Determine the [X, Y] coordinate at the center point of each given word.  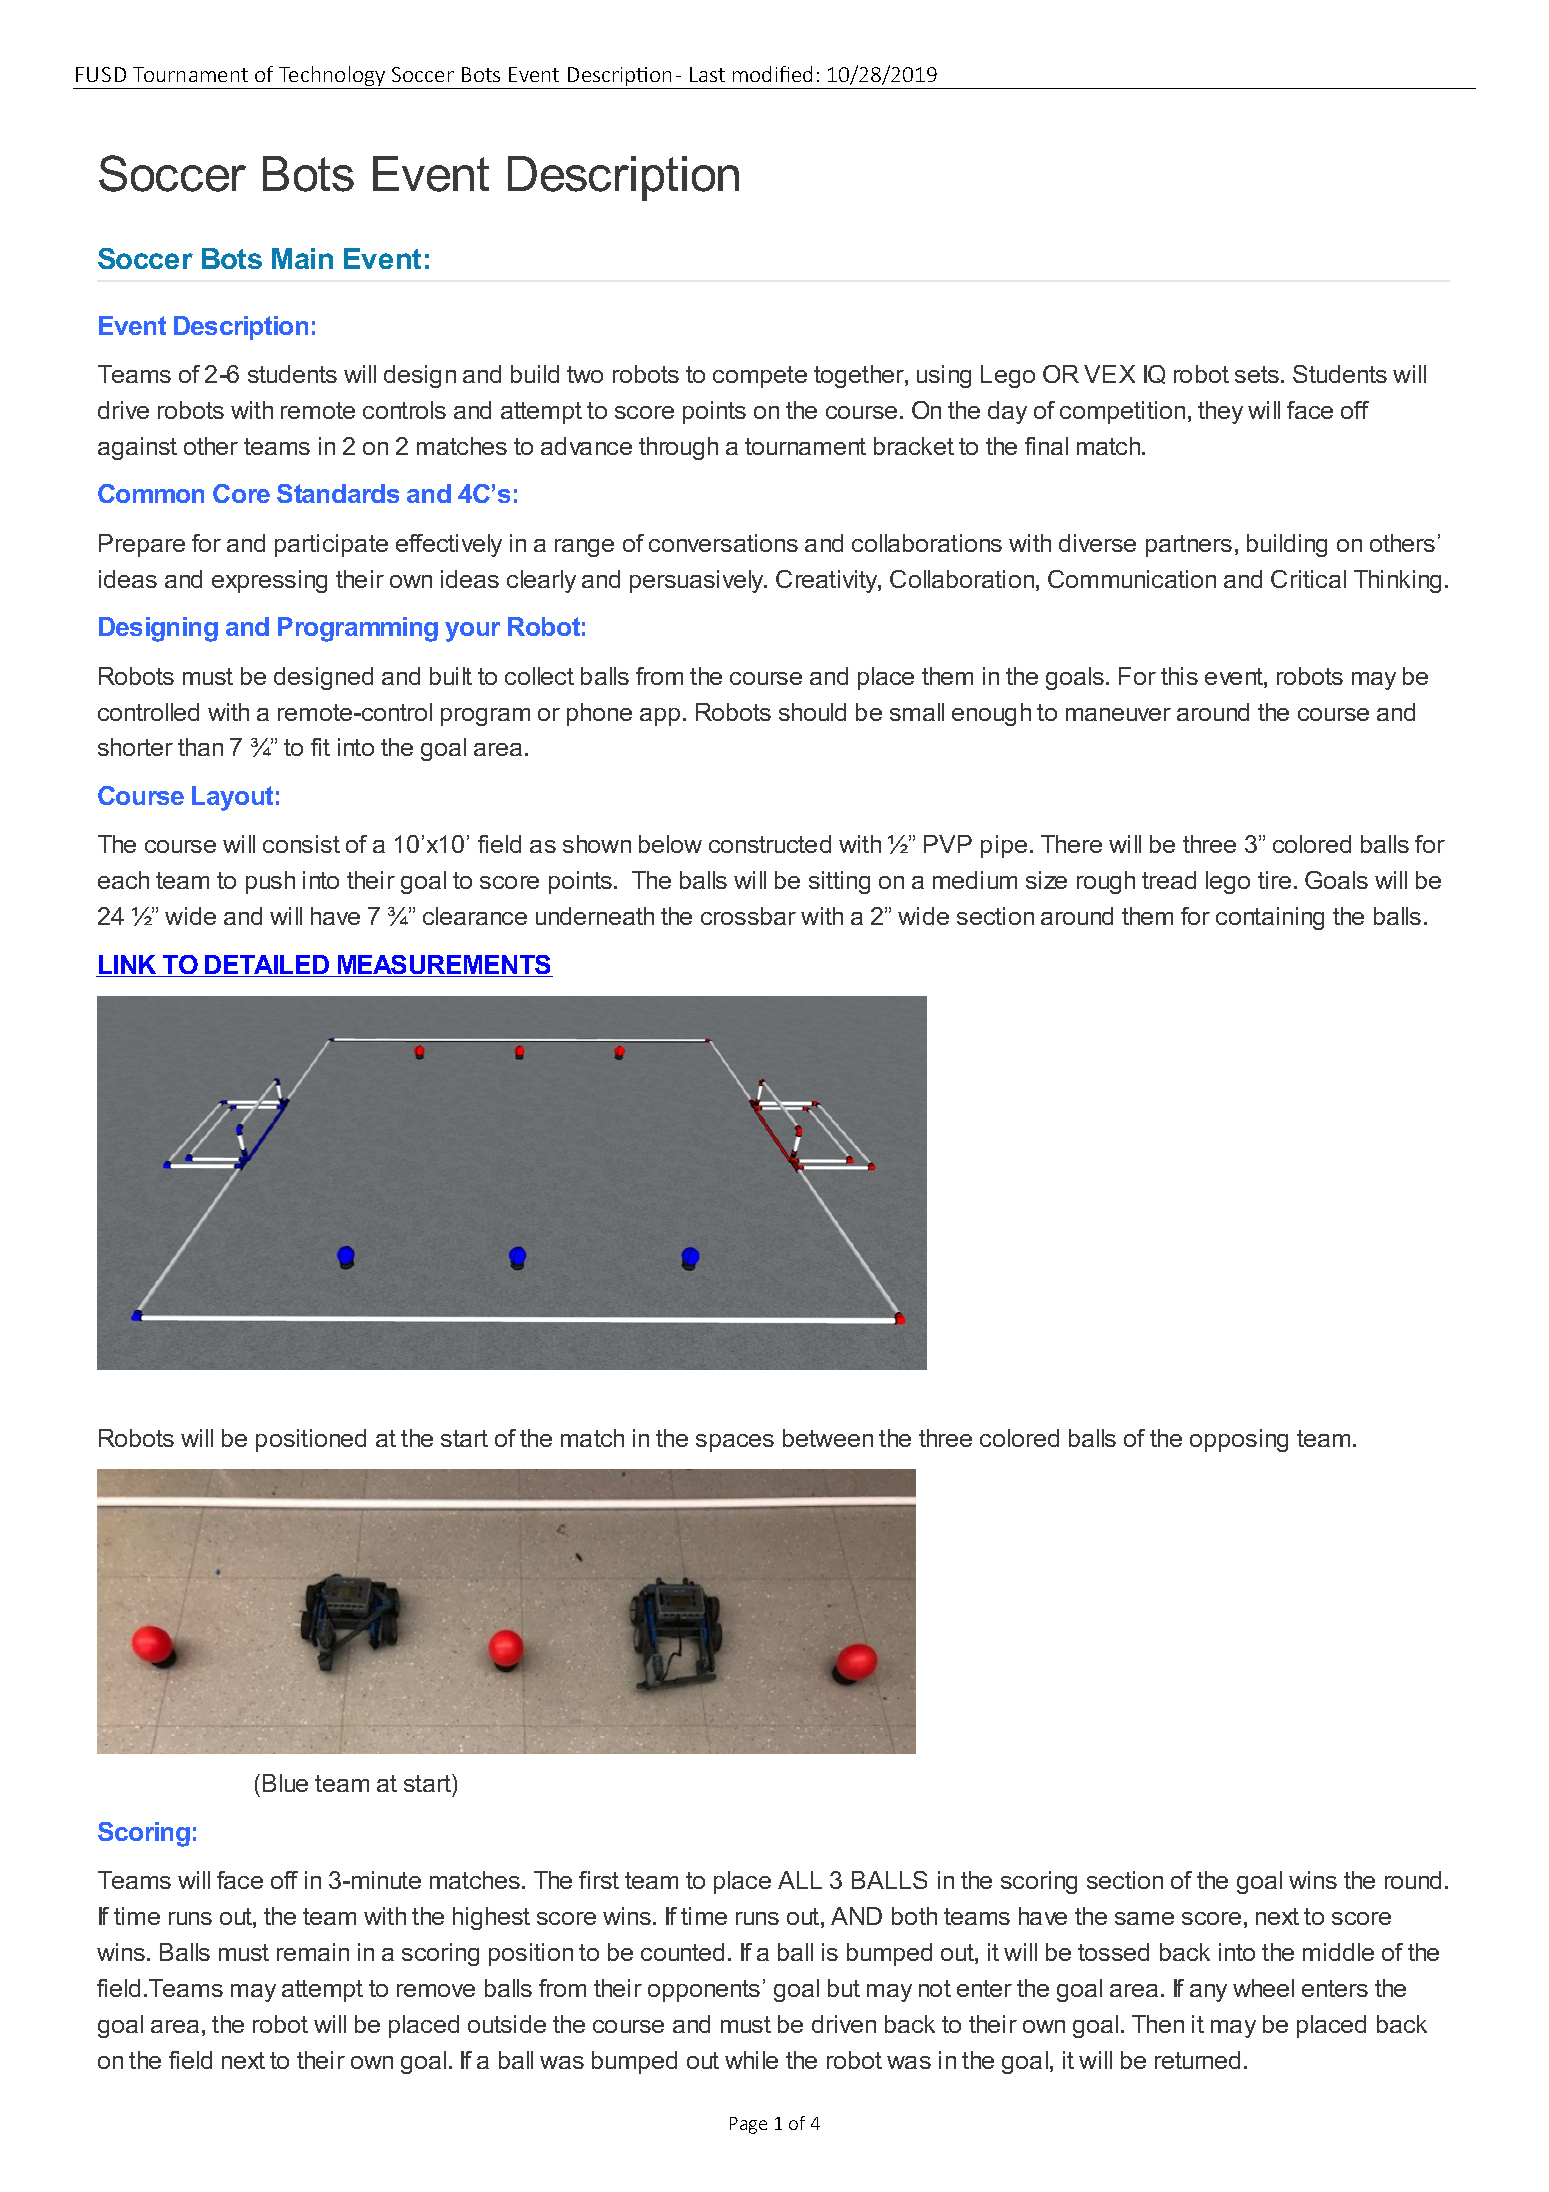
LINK [128, 966]
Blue [285, 1783]
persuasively [698, 581]
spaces [735, 1443]
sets [1258, 374]
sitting [839, 882]
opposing [1239, 1440]
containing [1270, 918]
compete [760, 377]
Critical [1308, 579]
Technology [332, 77]
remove [436, 1990]
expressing [269, 581]
